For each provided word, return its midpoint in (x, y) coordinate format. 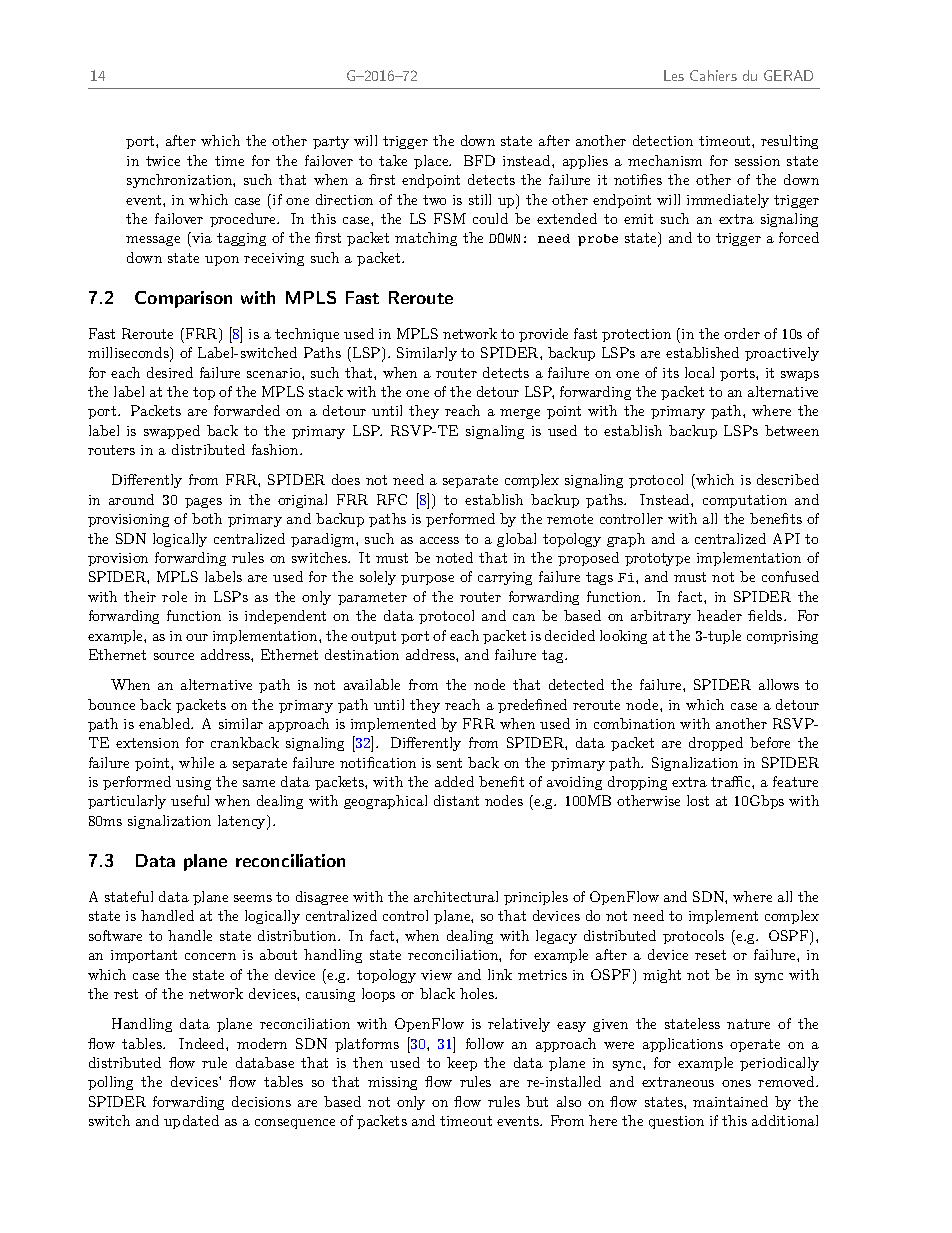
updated (191, 1122)
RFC (392, 499)
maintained (730, 1101)
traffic (732, 781)
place (432, 162)
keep (462, 1064)
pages (203, 503)
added (454, 781)
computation (745, 501)
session (757, 161)
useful (190, 800)
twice (163, 161)
